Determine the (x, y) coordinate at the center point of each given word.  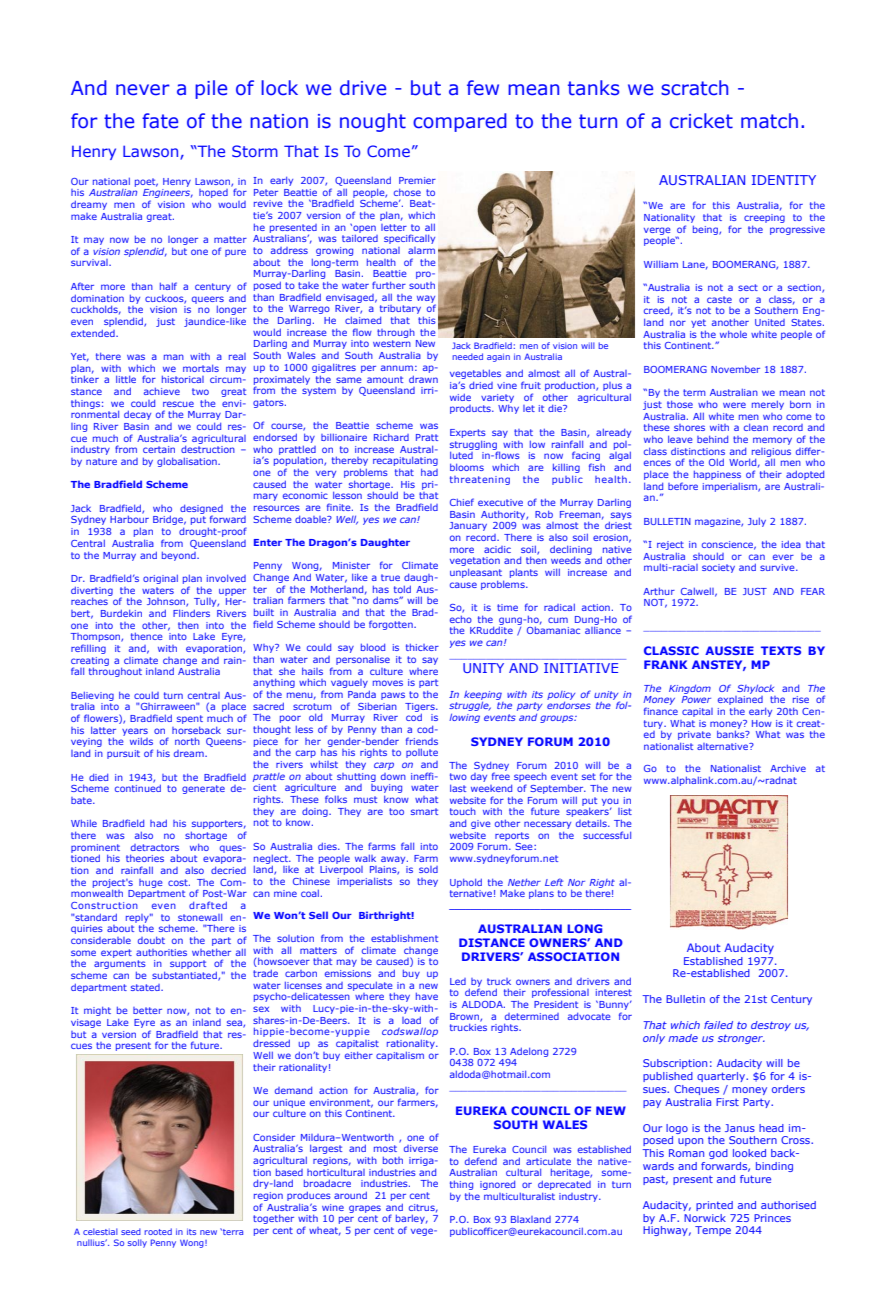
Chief (462, 502)
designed (201, 510)
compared (460, 122)
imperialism (731, 487)
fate (160, 121)
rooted (158, 1231)
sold (428, 869)
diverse (421, 1148)
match (769, 121)
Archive (788, 768)
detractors (155, 847)
